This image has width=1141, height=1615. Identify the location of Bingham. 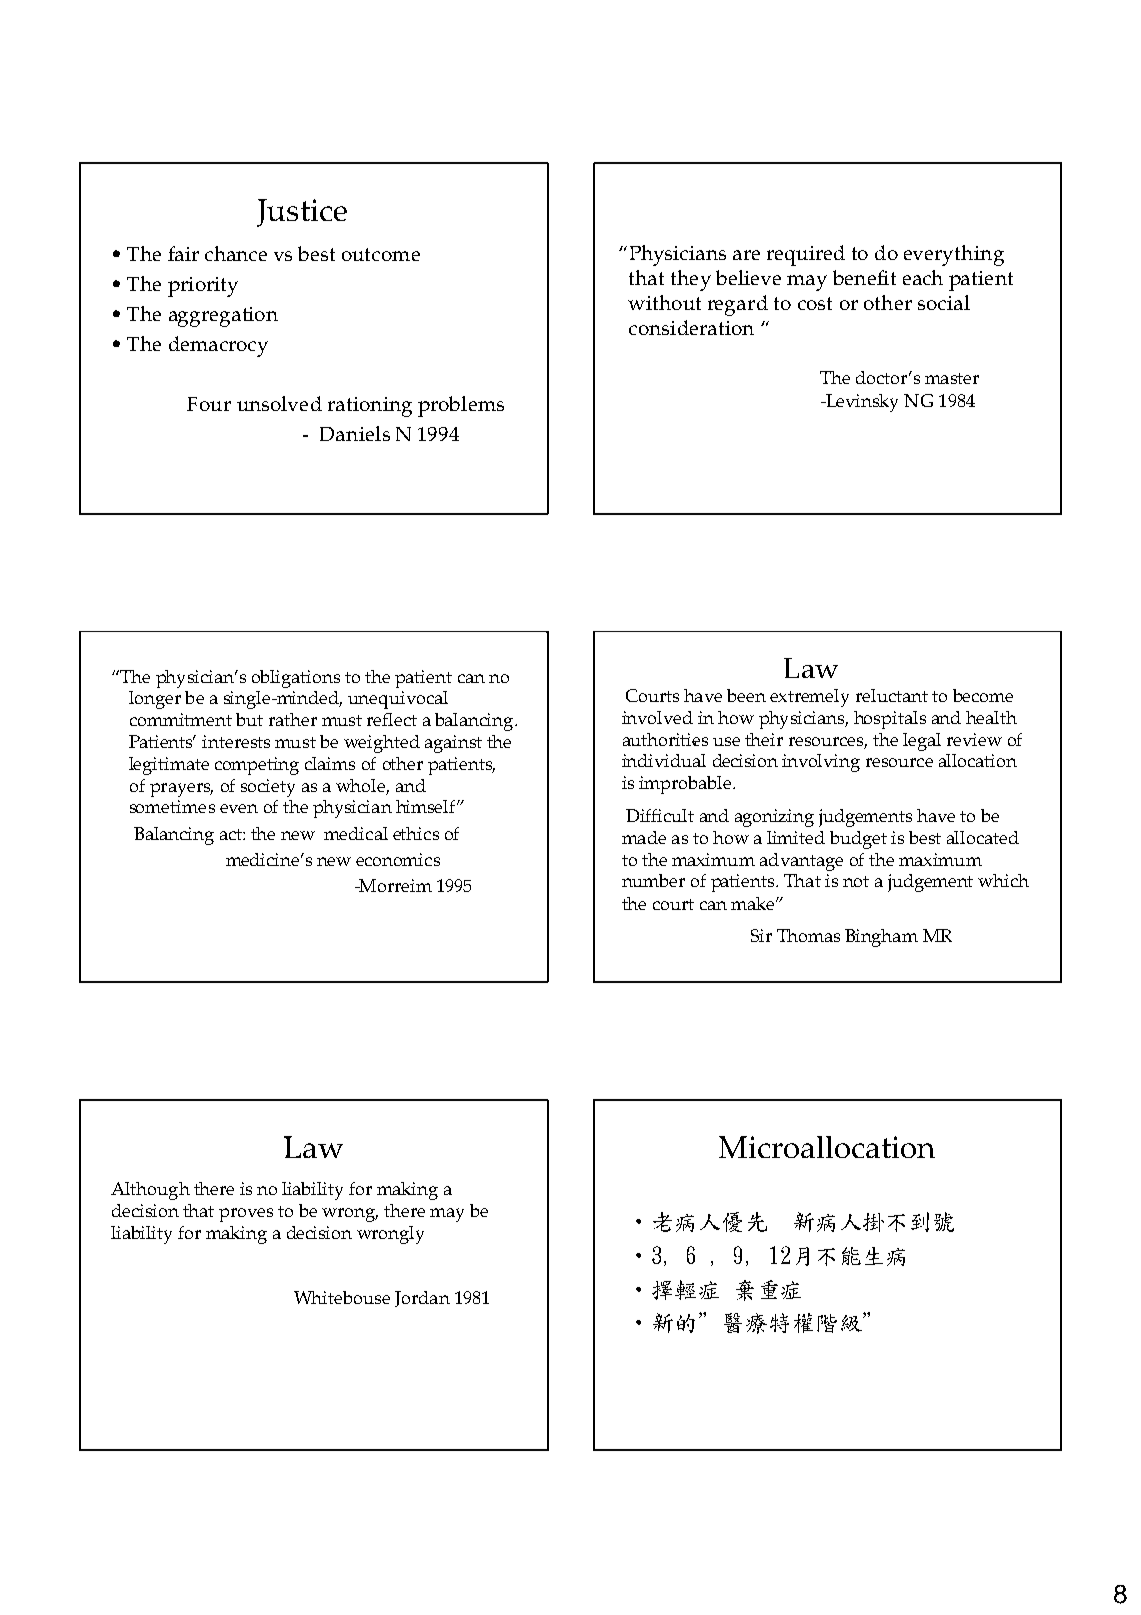
(881, 938).
